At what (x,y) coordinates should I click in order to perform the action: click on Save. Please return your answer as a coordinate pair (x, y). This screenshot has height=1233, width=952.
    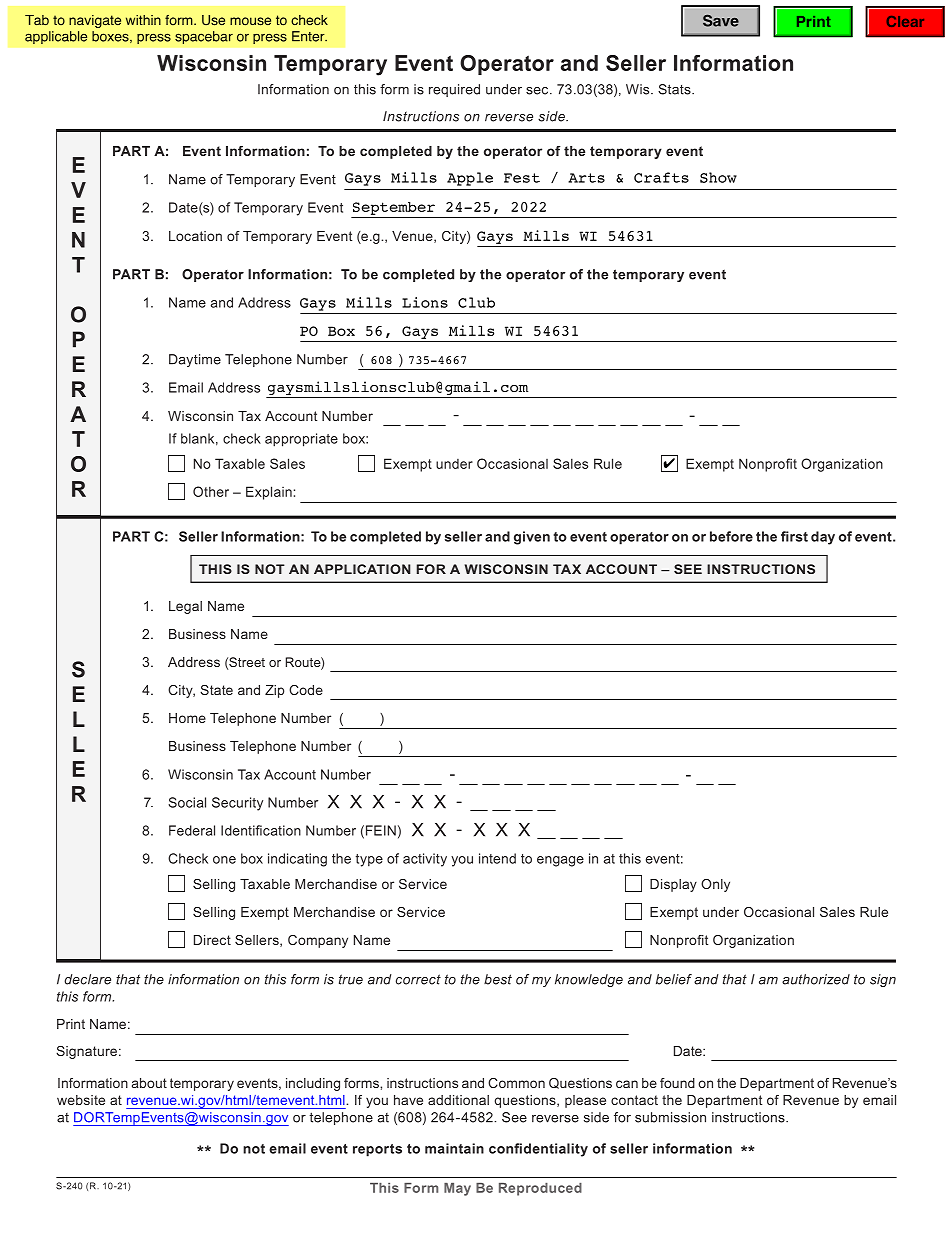
    Looking at the image, I should click on (721, 20).
